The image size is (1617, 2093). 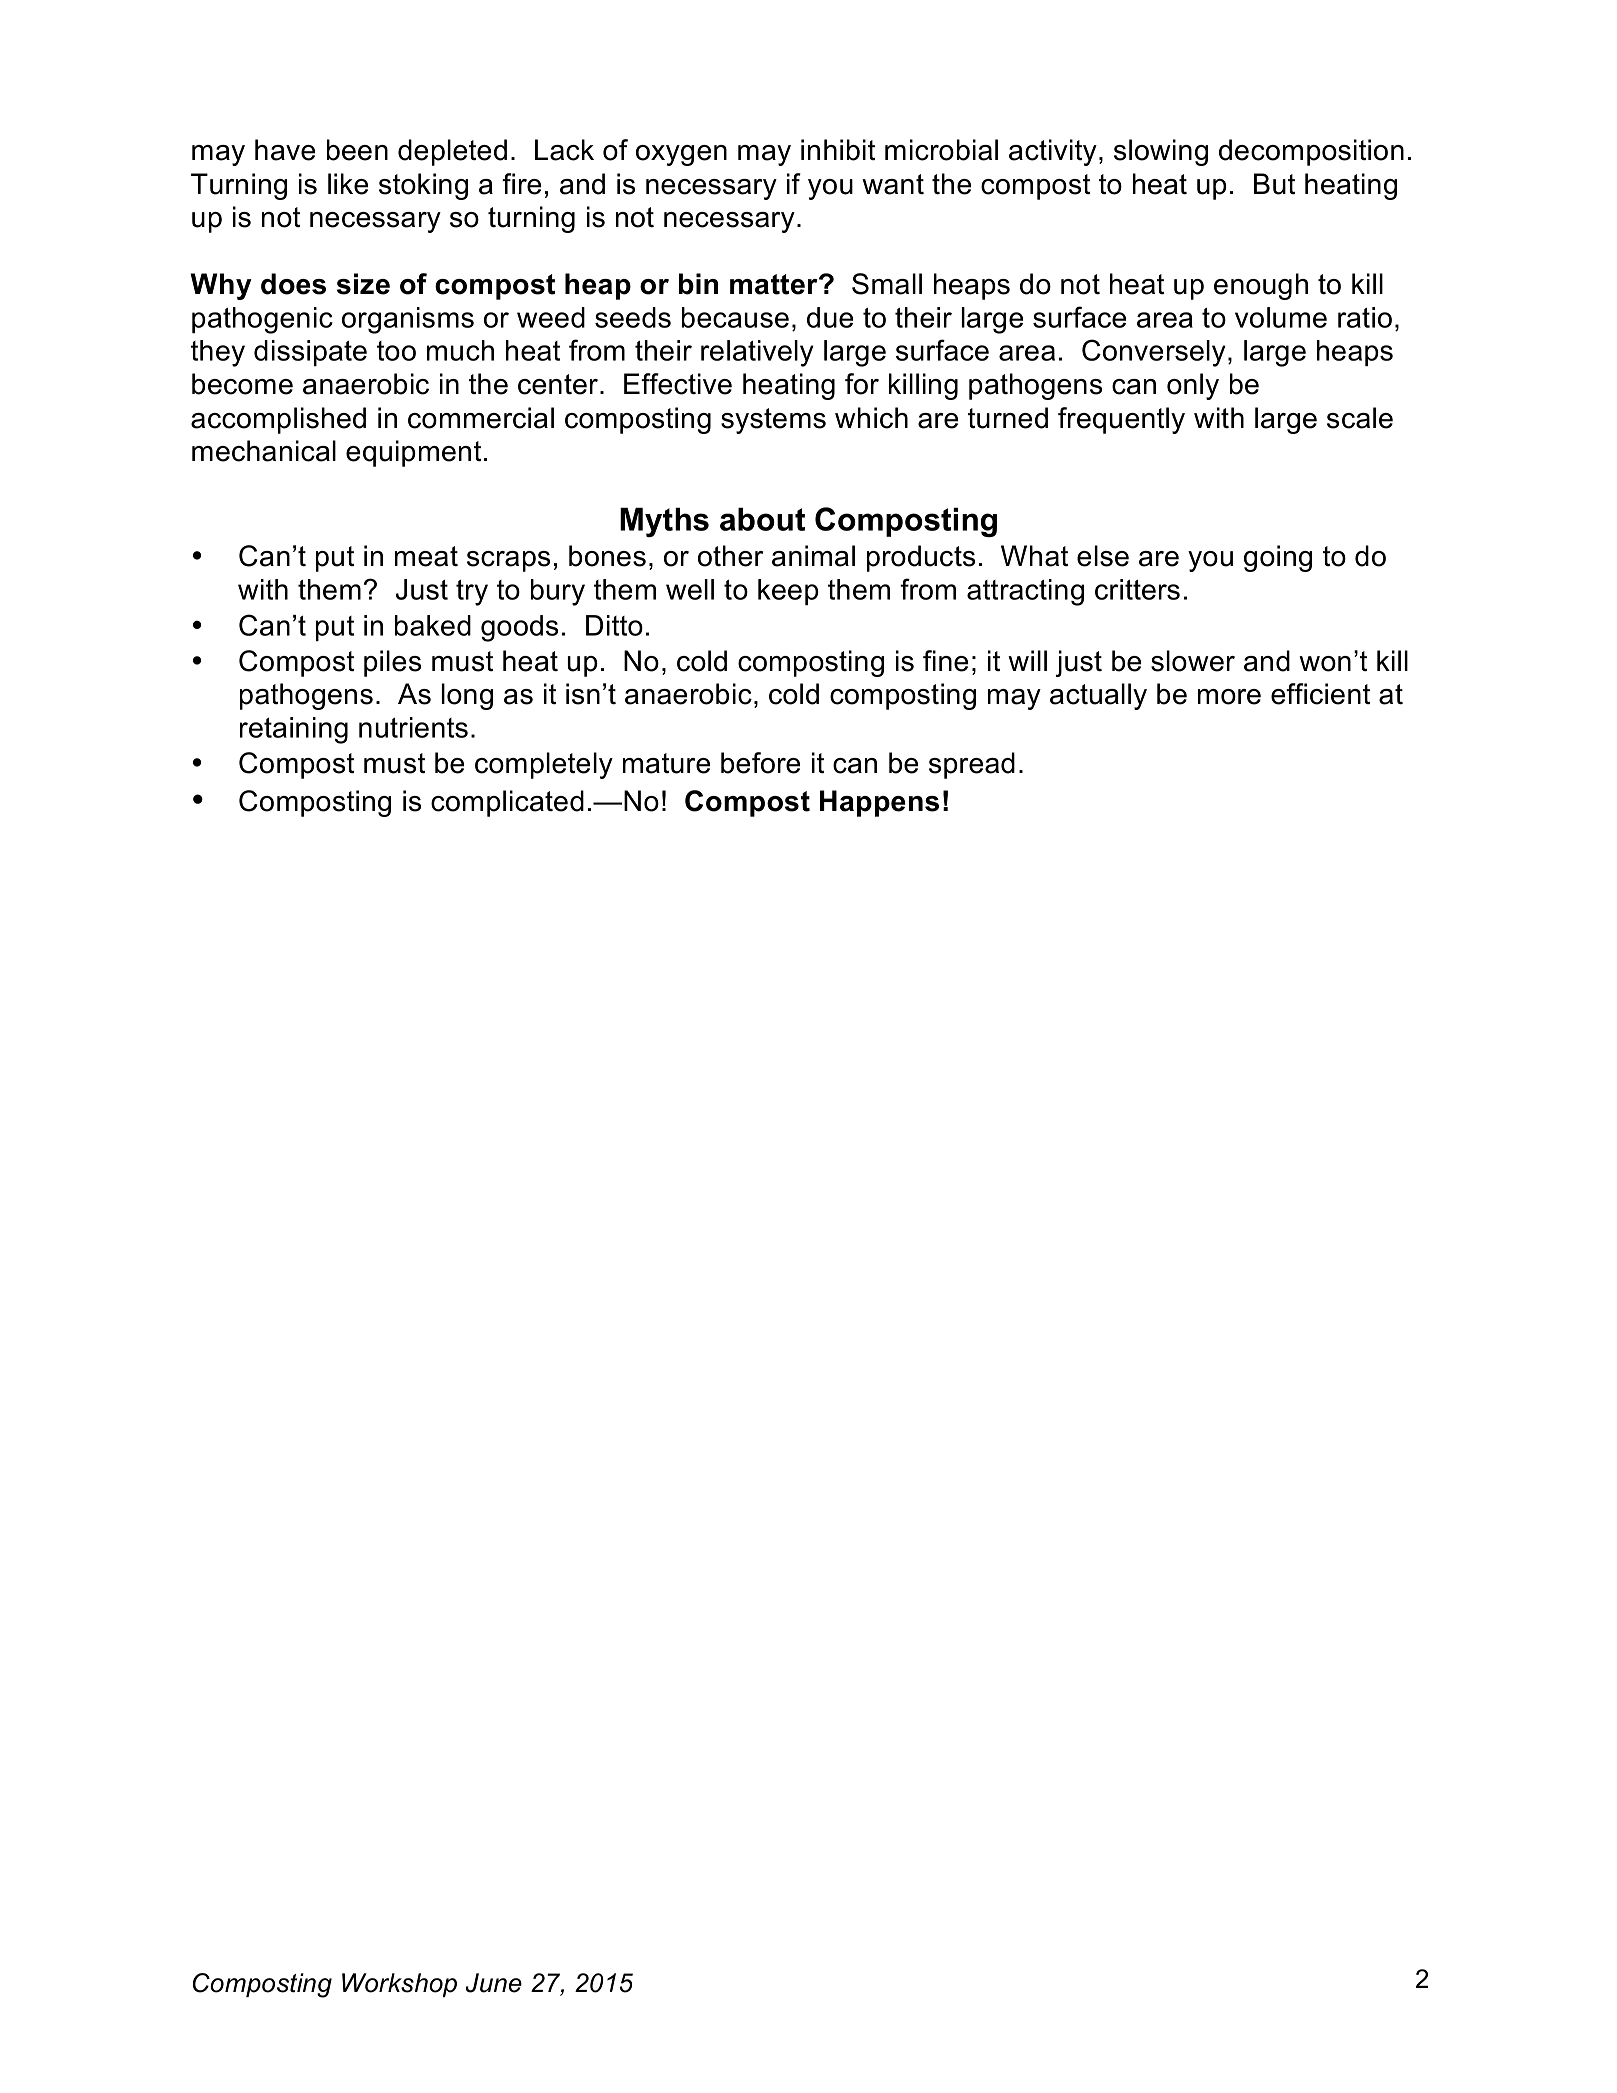 I want to click on Happens, so click(x=879, y=803).
